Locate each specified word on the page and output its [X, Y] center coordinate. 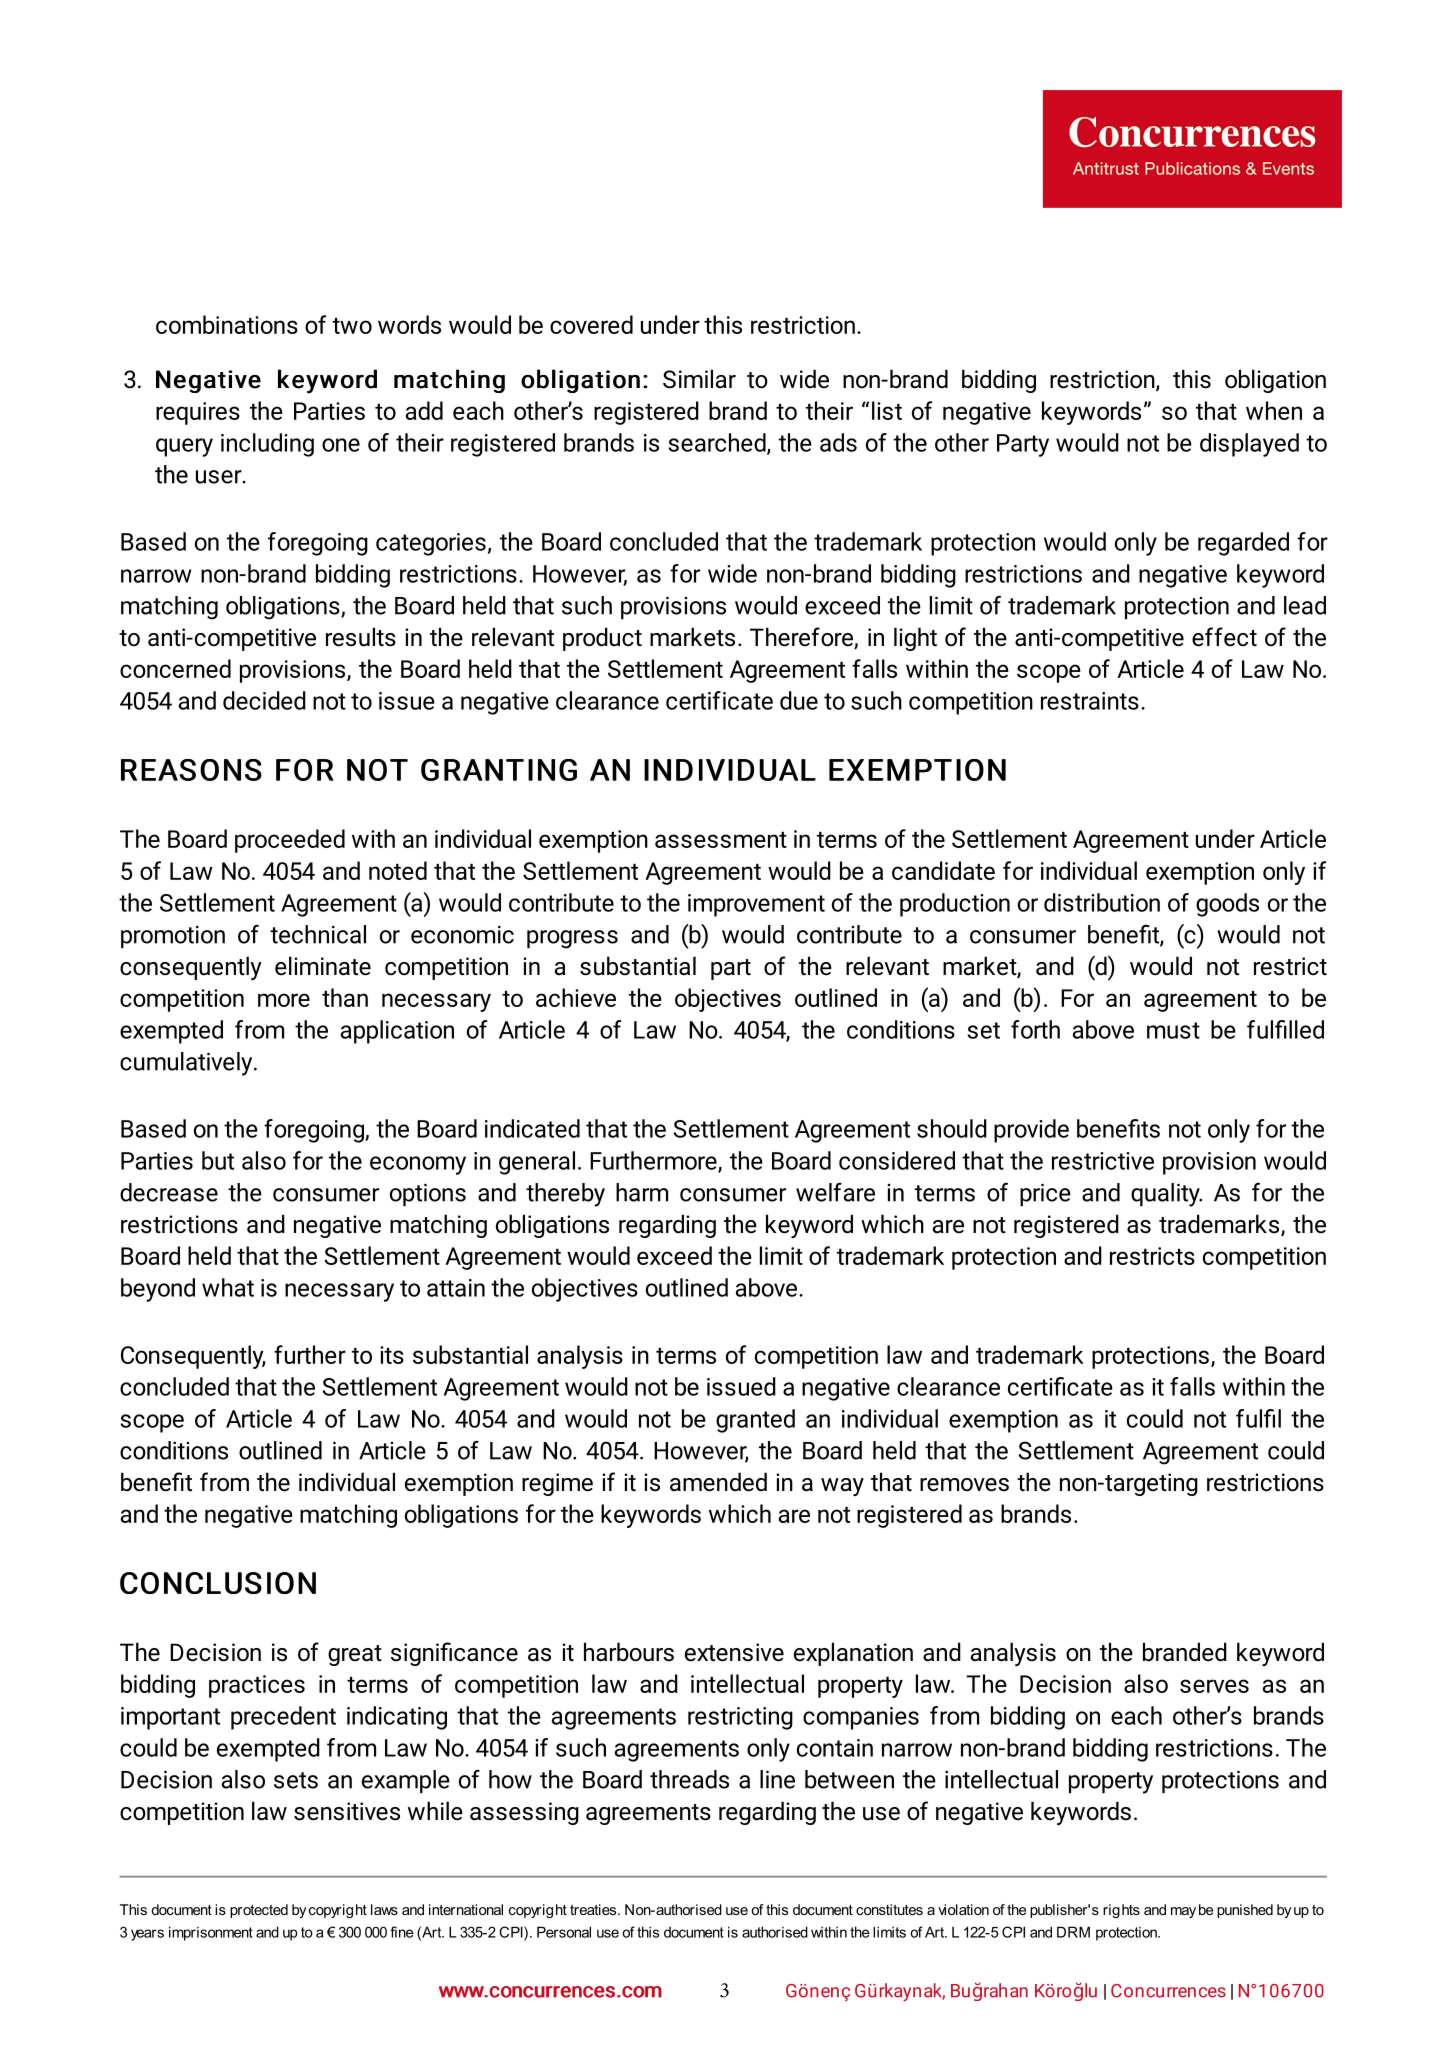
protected [259, 1911]
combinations [227, 324]
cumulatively [187, 1064]
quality [1166, 1195]
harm [642, 1192]
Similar [699, 379]
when [1274, 410]
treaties [594, 1909]
